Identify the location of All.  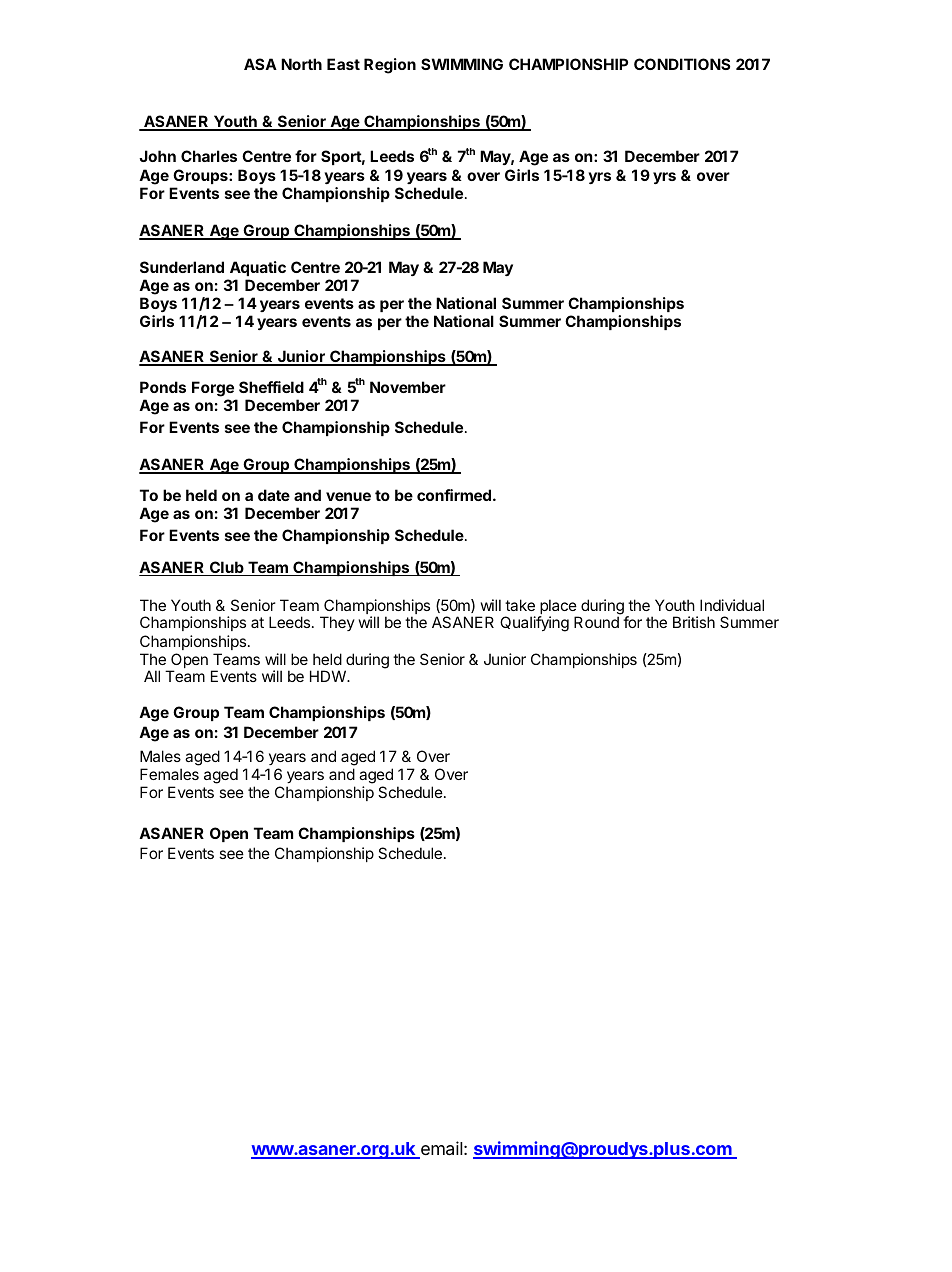
(152, 676).
